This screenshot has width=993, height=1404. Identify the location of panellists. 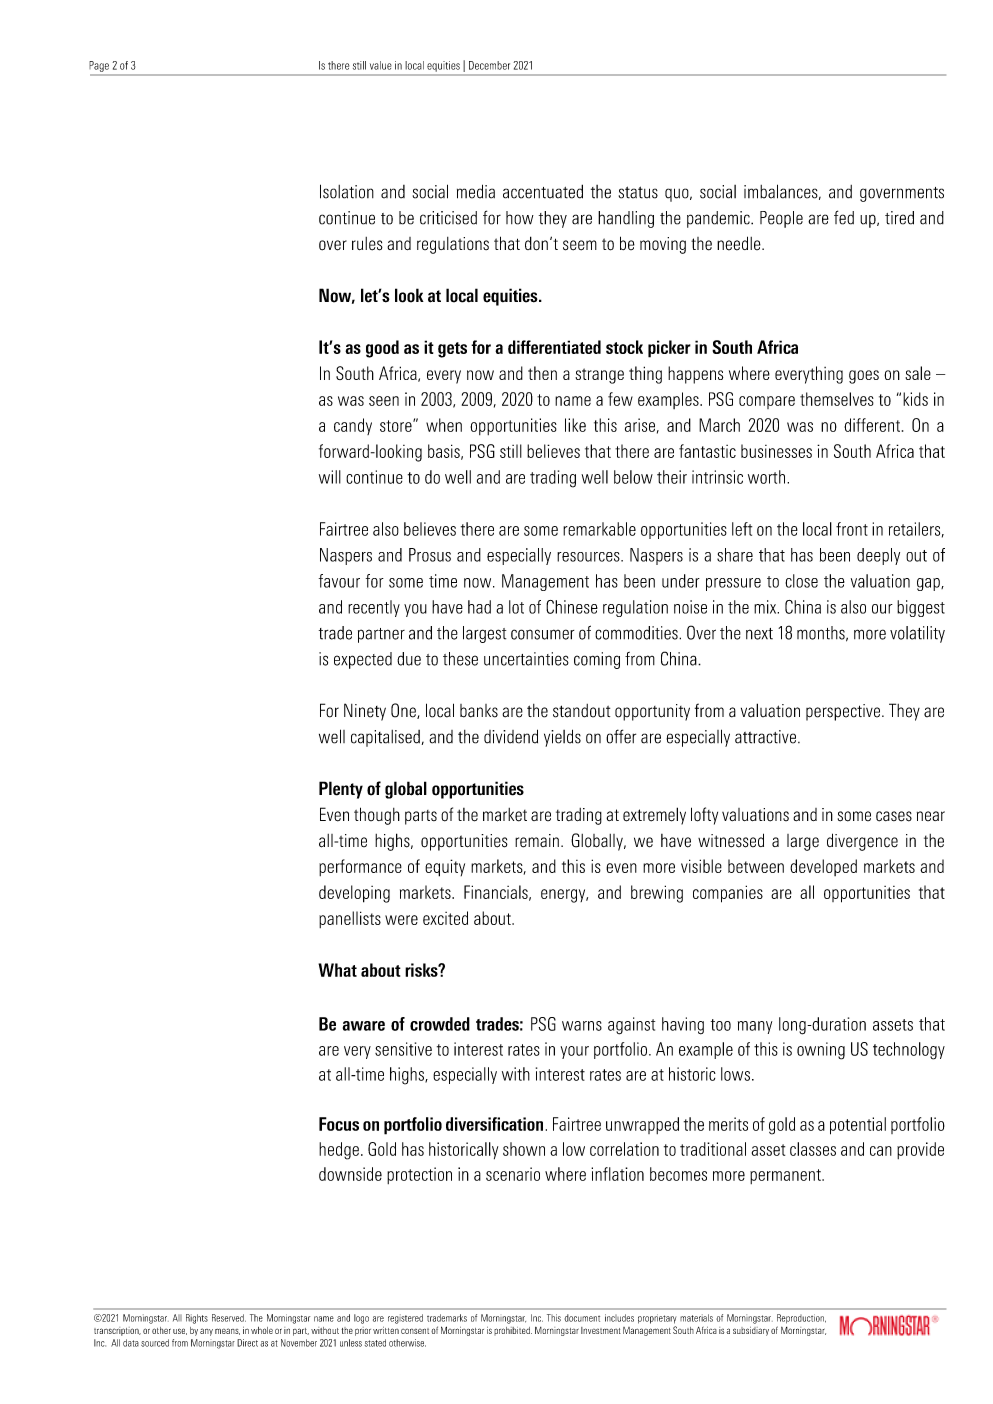
(350, 919).
